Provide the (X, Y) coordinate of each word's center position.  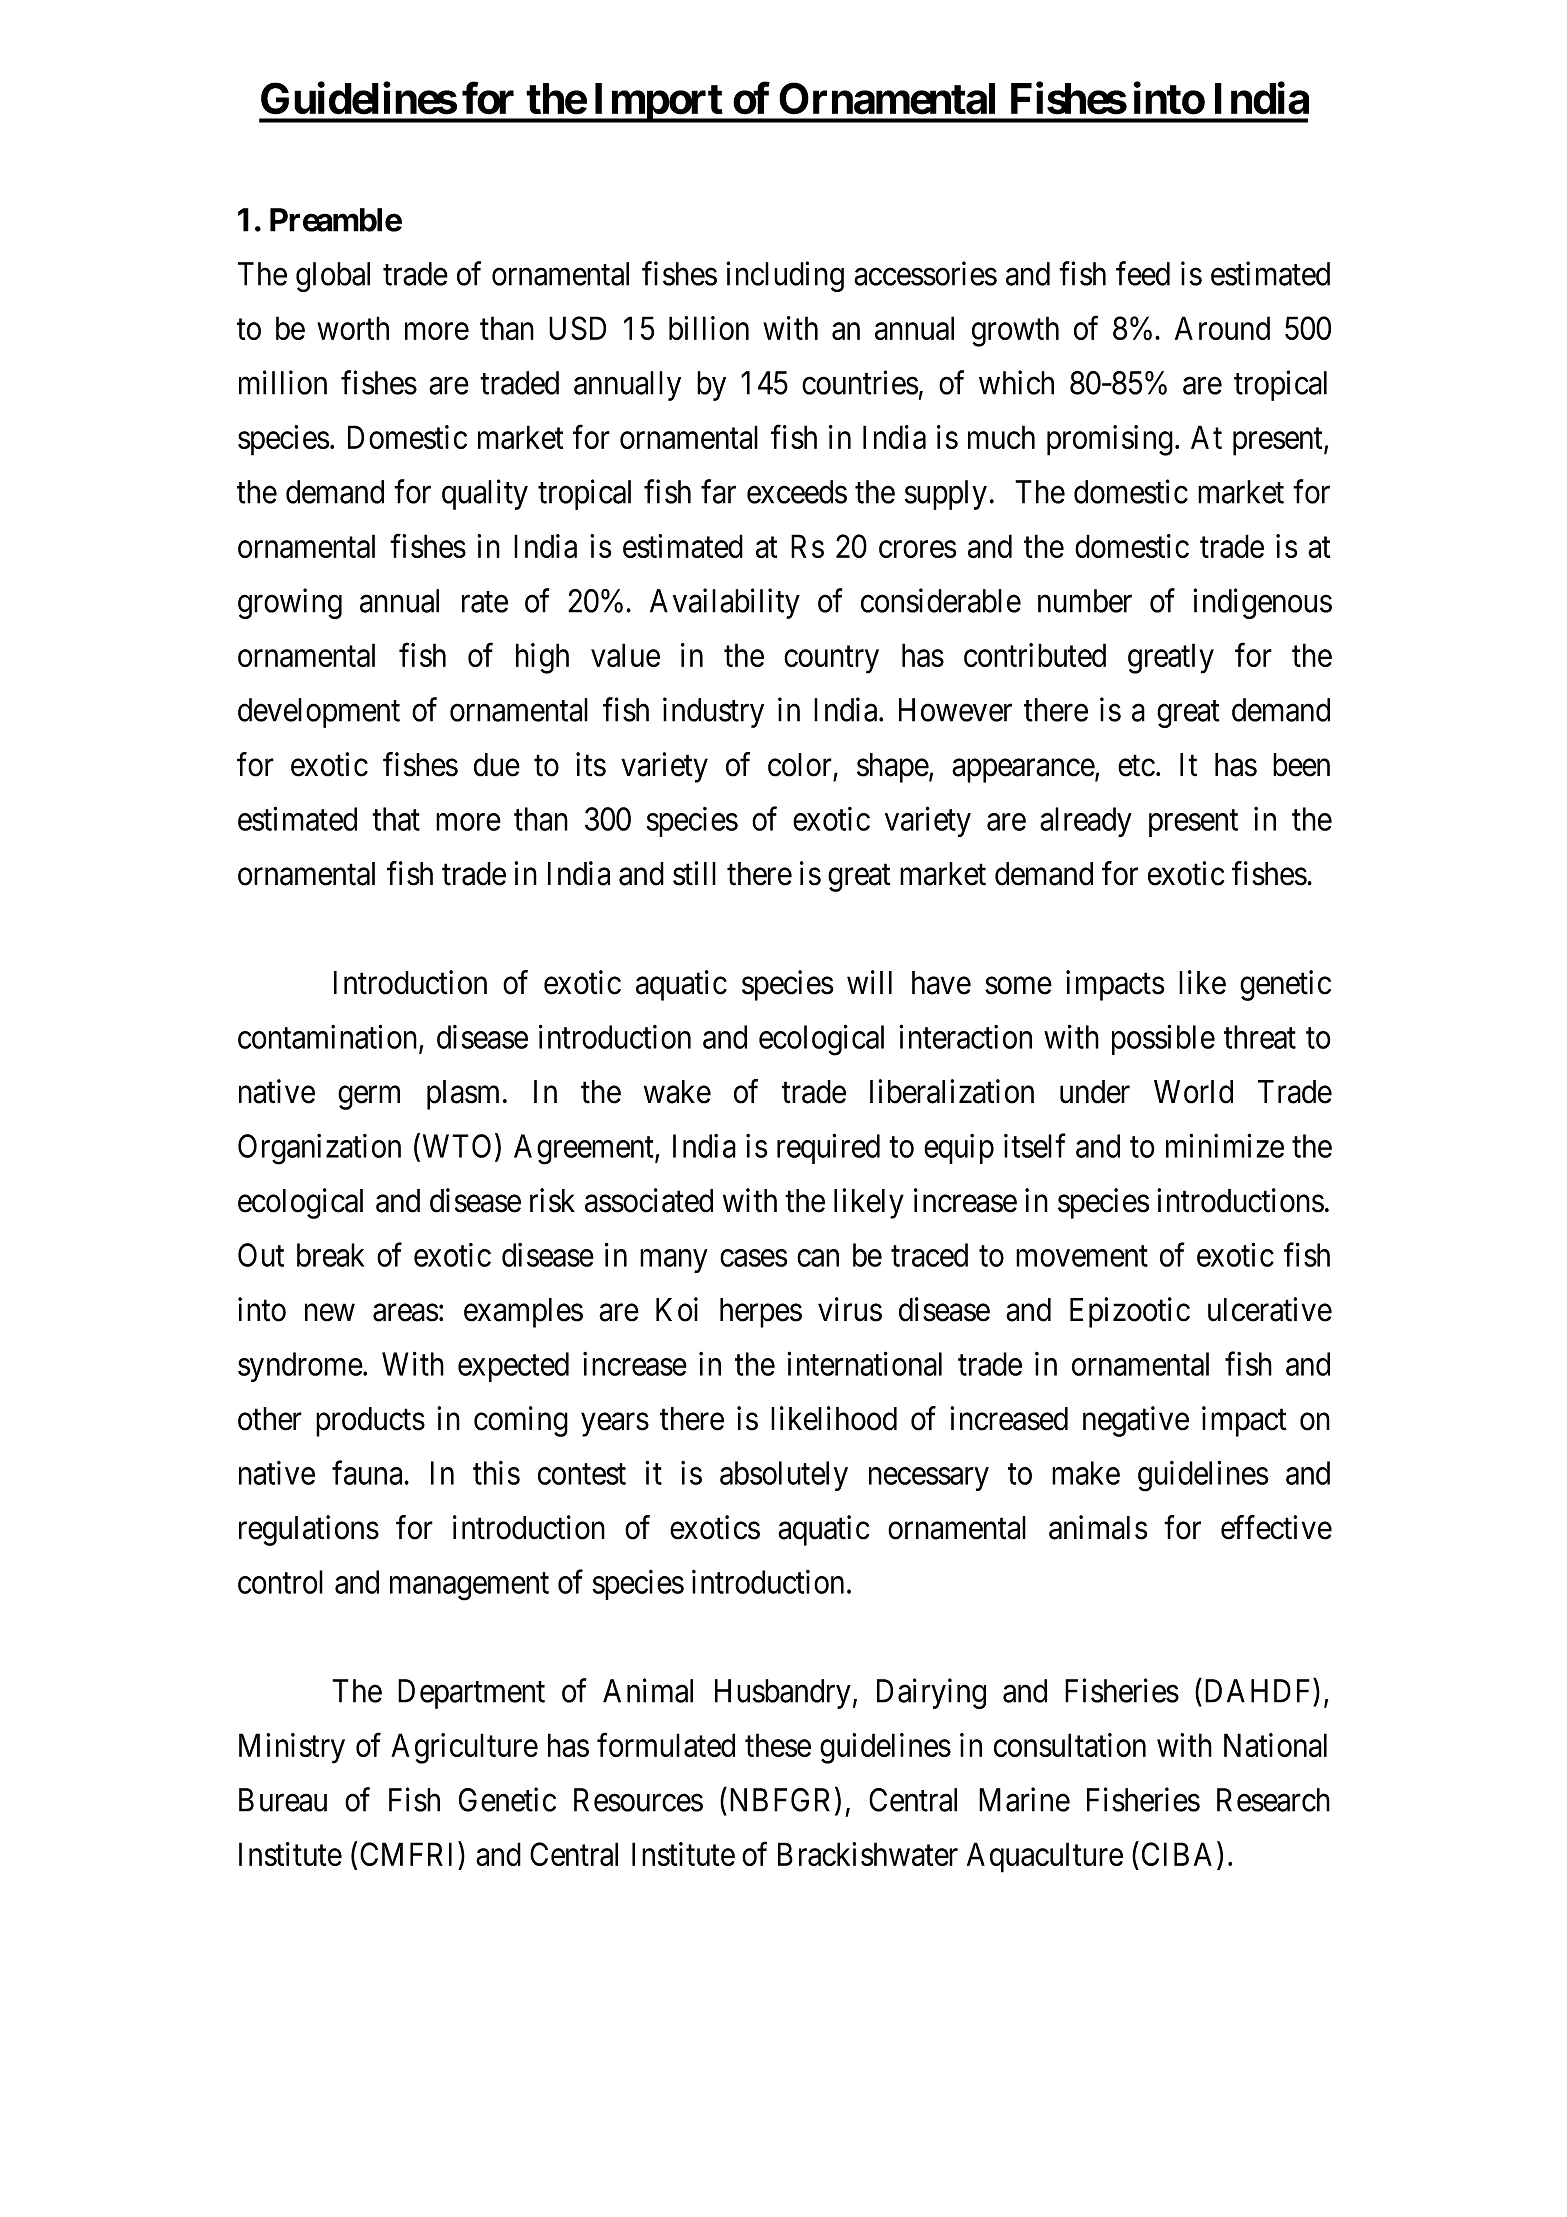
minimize (1225, 1145)
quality (485, 494)
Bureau (283, 1800)
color (800, 765)
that (396, 819)
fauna (368, 1472)
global (333, 277)
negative (1136, 1421)
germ (369, 1098)
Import (657, 103)
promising (1110, 440)
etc (1136, 766)
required (828, 1148)
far (718, 491)
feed (1143, 273)
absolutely (784, 1476)
